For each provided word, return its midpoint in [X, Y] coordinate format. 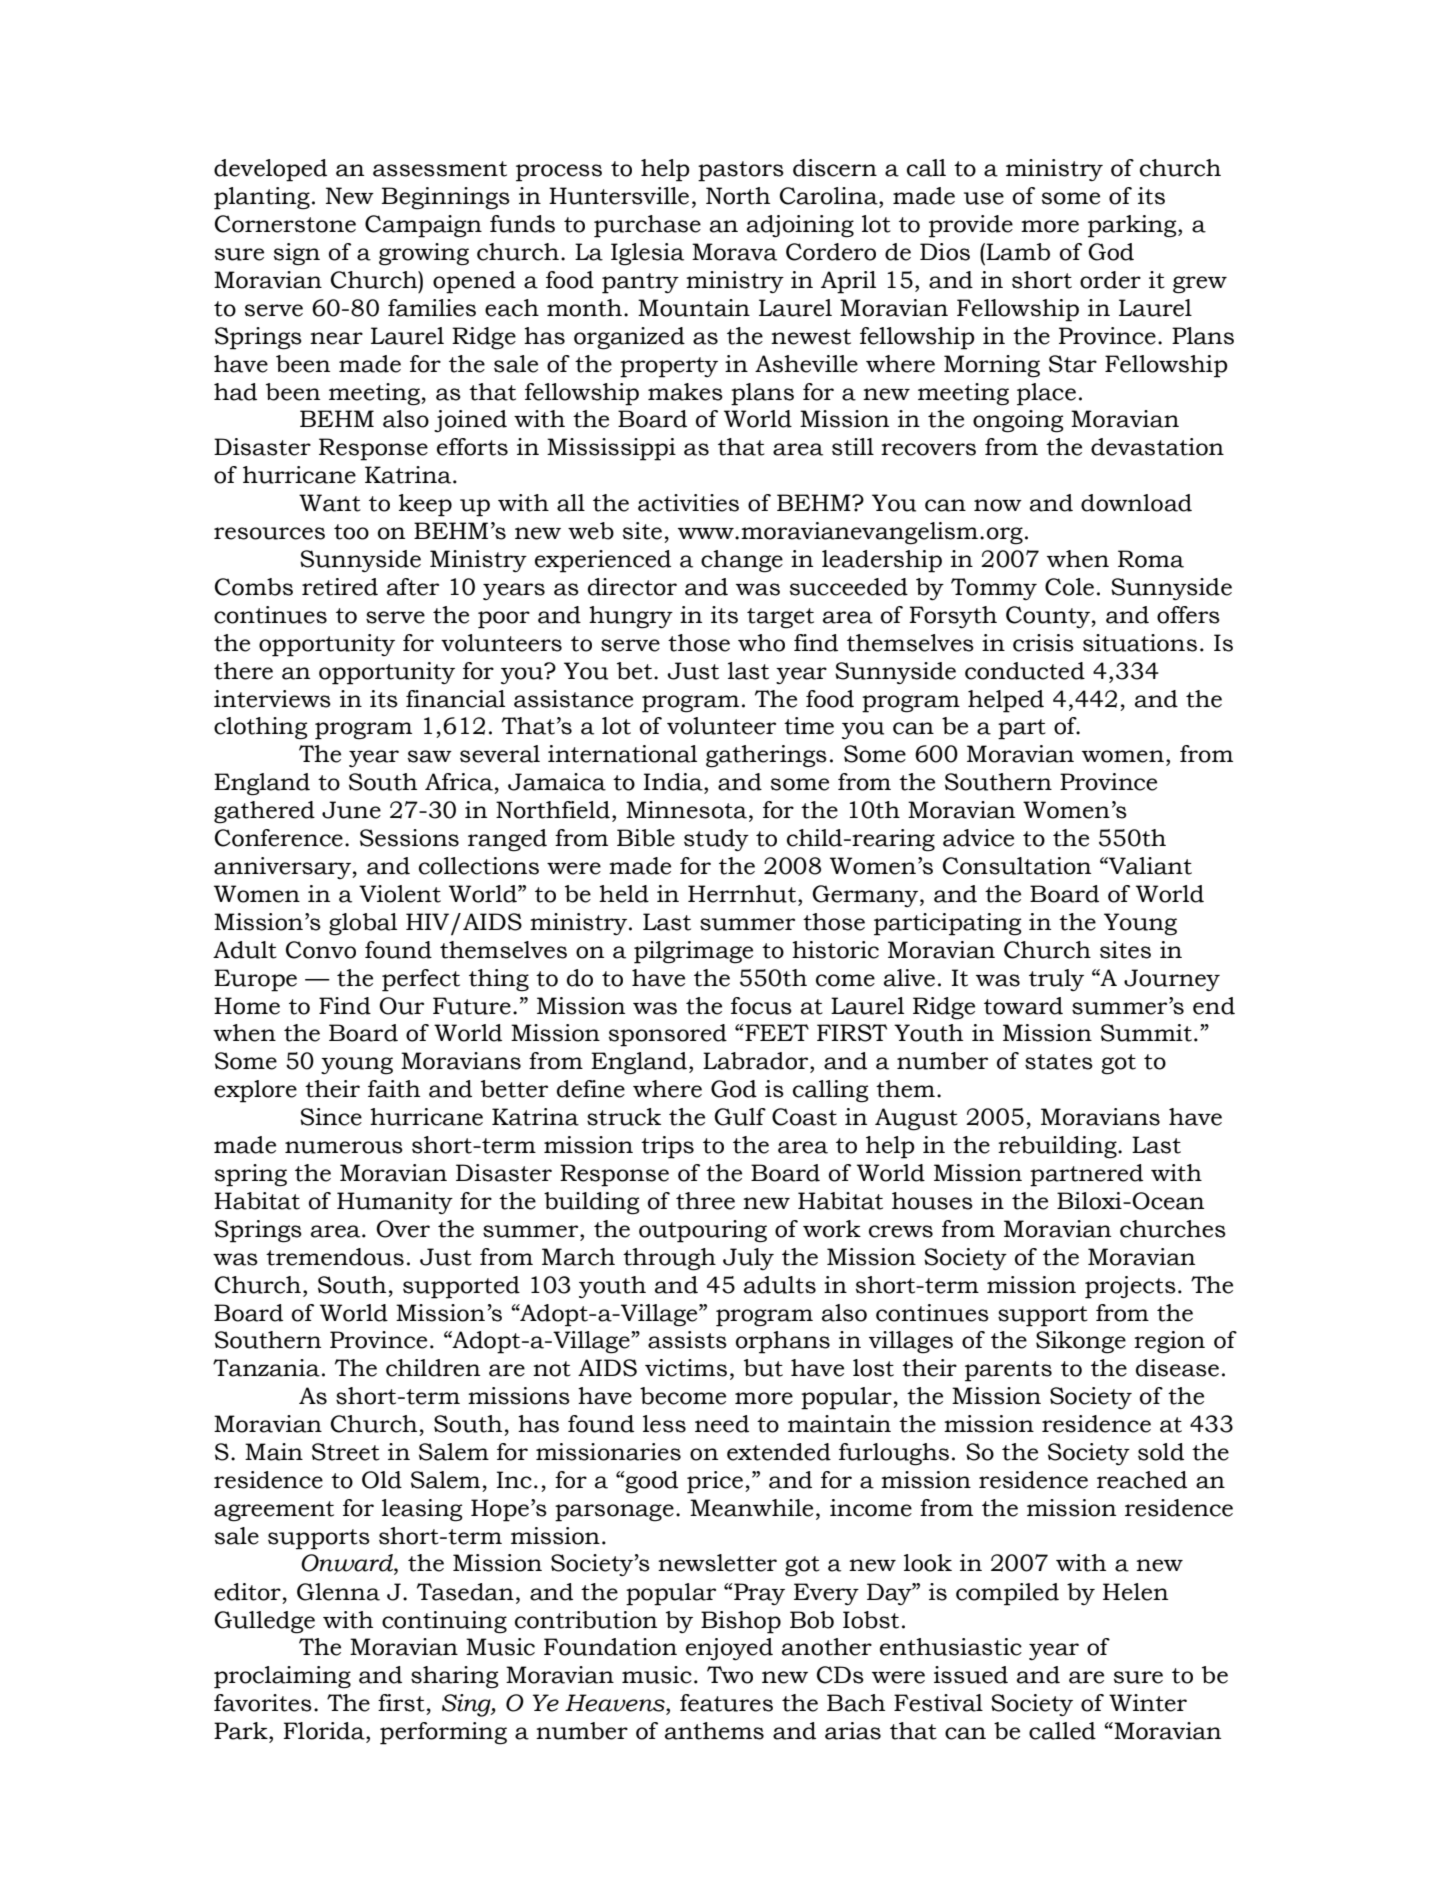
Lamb [1018, 252]
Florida [325, 1731]
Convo [321, 950]
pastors [741, 171]
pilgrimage [693, 952]
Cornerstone [285, 224]
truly [1056, 980]
